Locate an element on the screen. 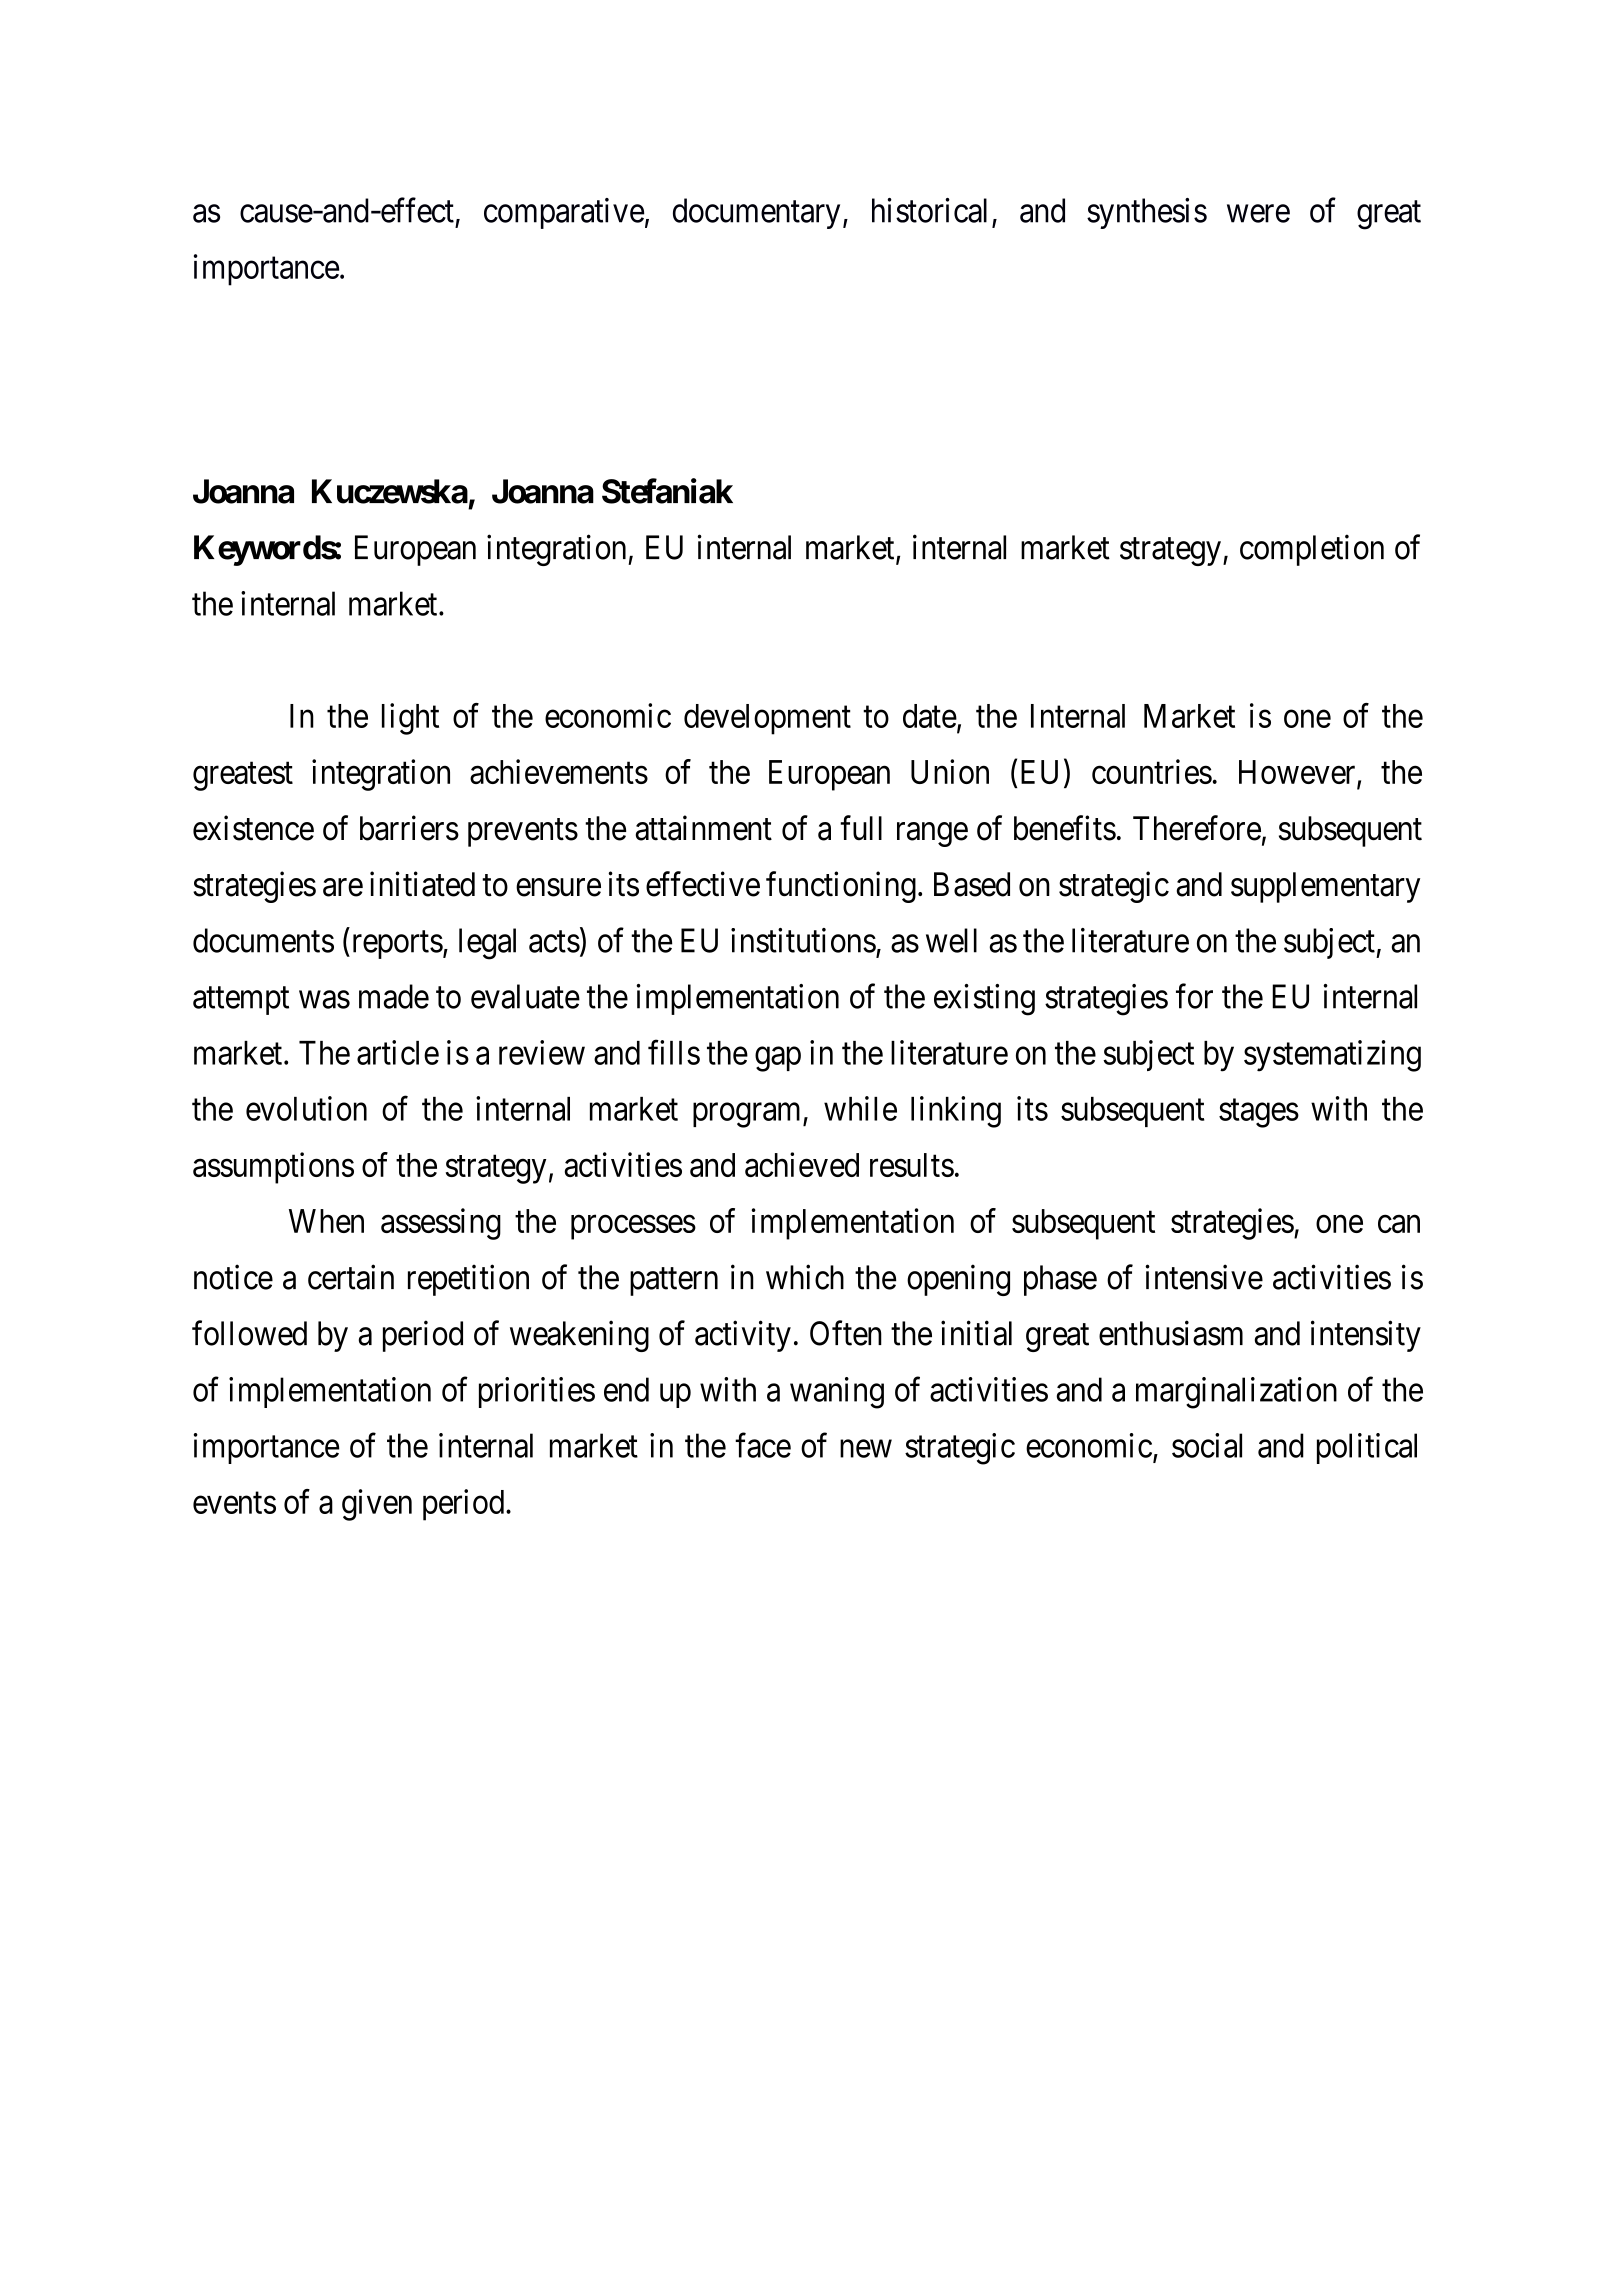 The width and height of the screenshot is (1614, 2283). development is located at coordinates (767, 719).
